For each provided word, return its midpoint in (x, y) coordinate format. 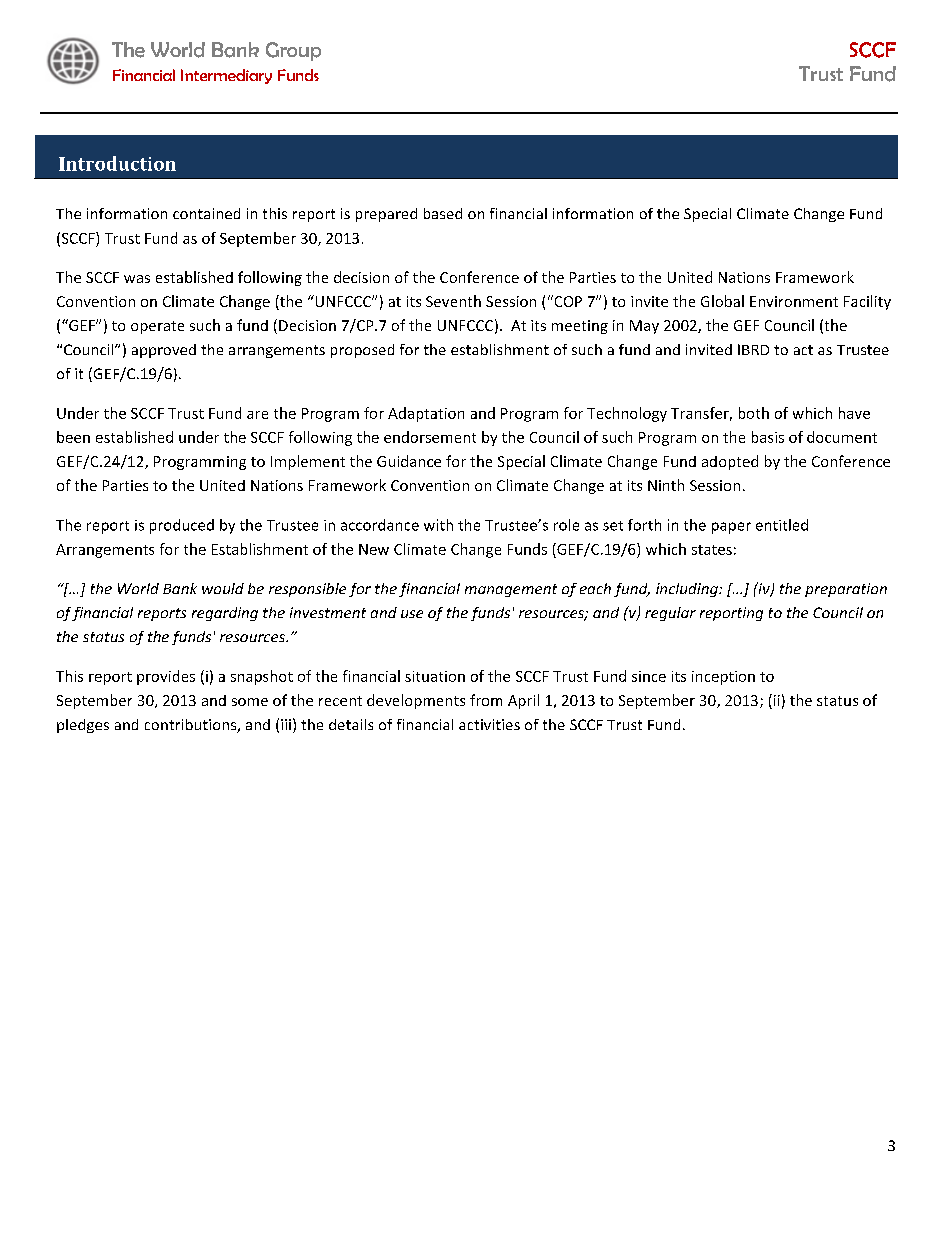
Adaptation (426, 414)
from (486, 700)
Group (293, 51)
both (754, 413)
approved (164, 351)
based (443, 213)
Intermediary (226, 76)
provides (166, 677)
